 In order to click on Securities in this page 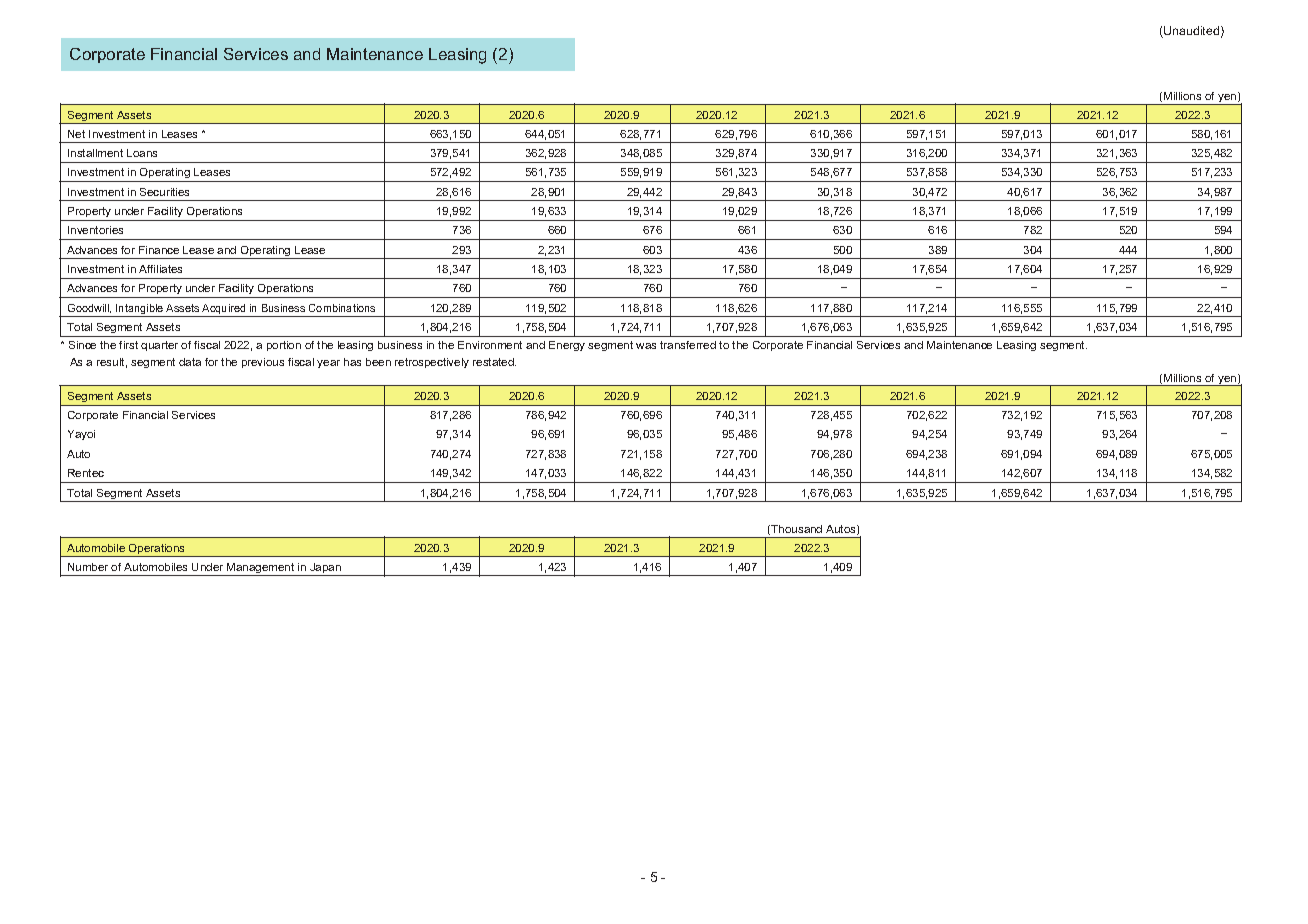, I will do `click(164, 192)`.
